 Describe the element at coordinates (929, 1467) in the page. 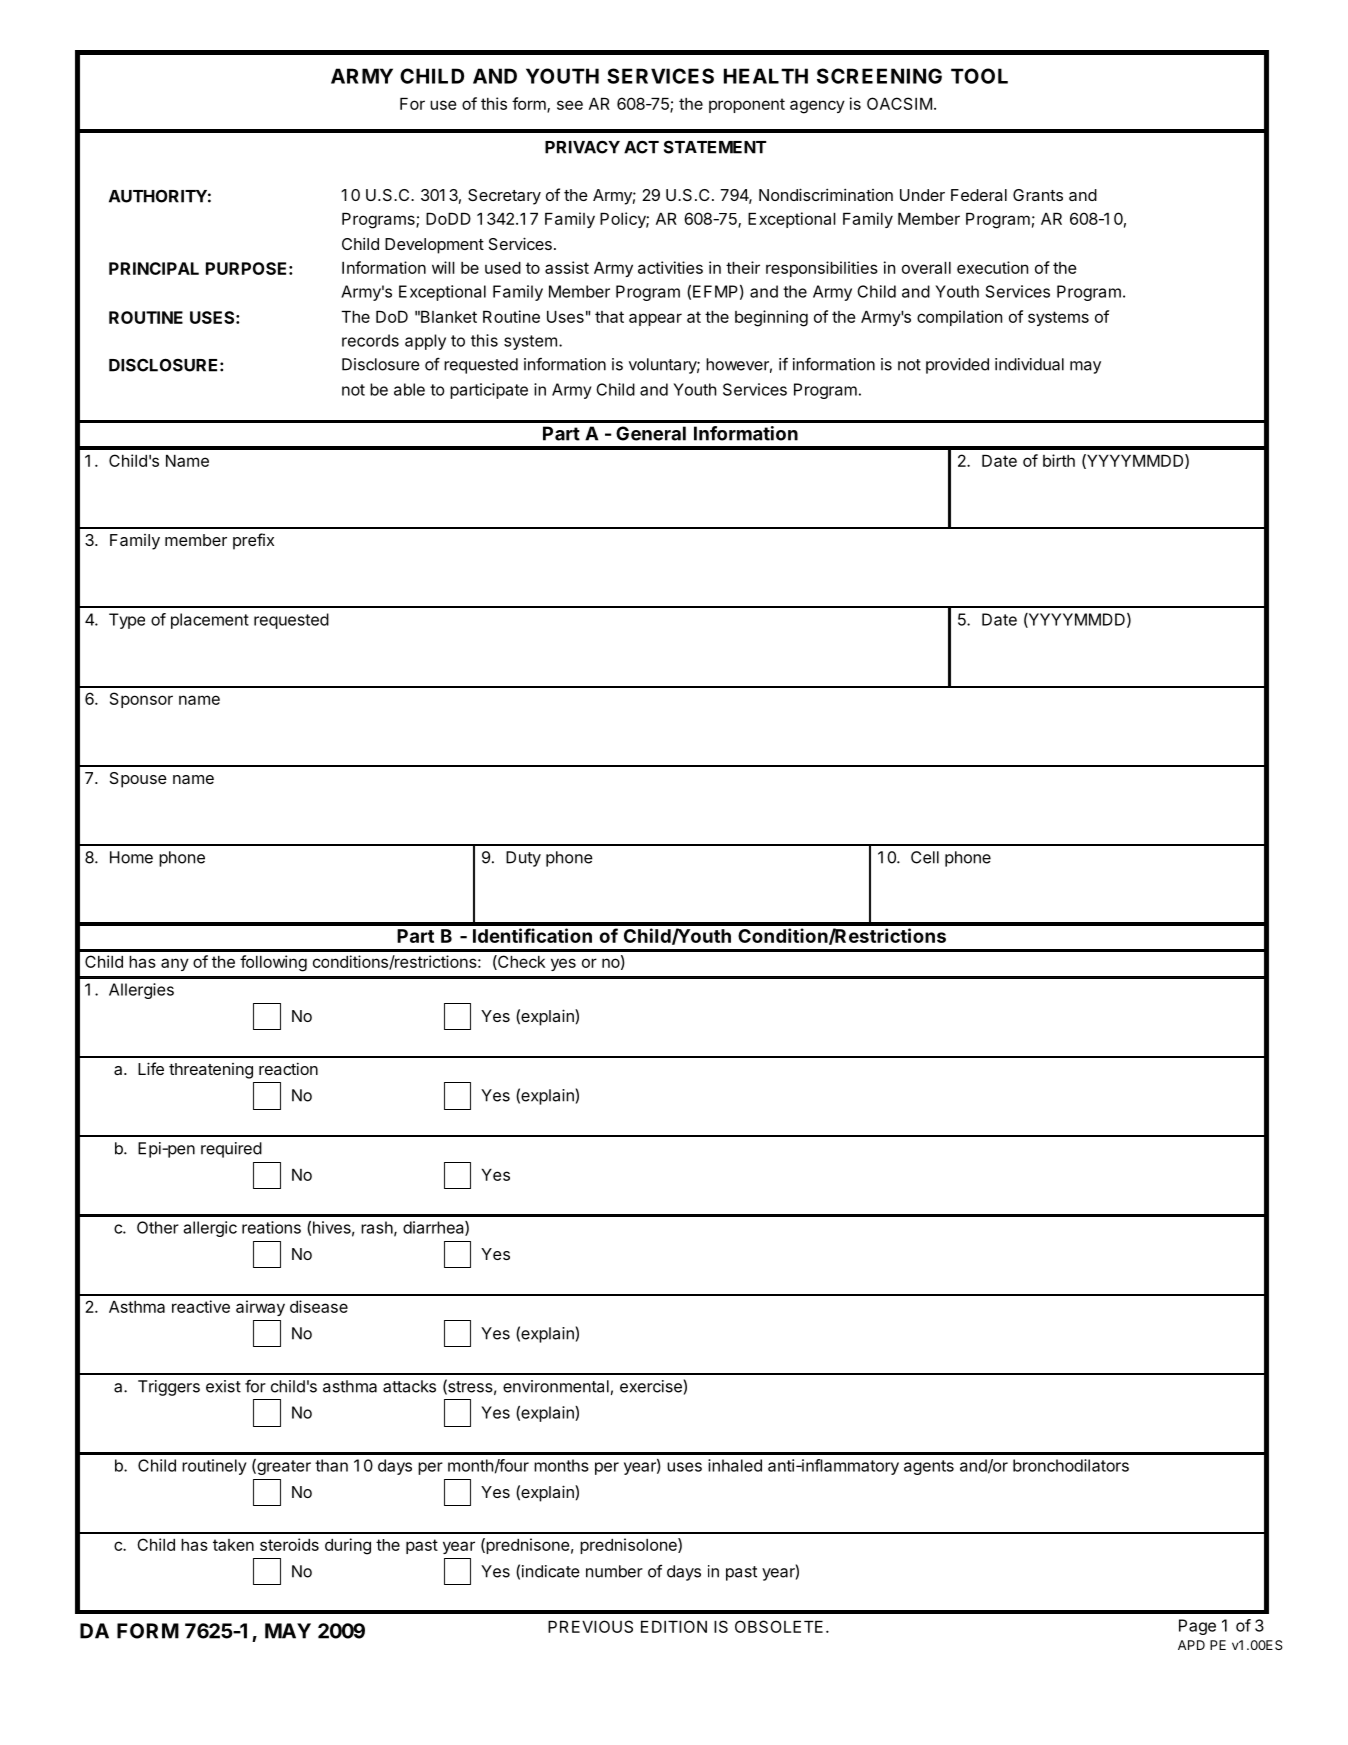

I see `agents` at that location.
